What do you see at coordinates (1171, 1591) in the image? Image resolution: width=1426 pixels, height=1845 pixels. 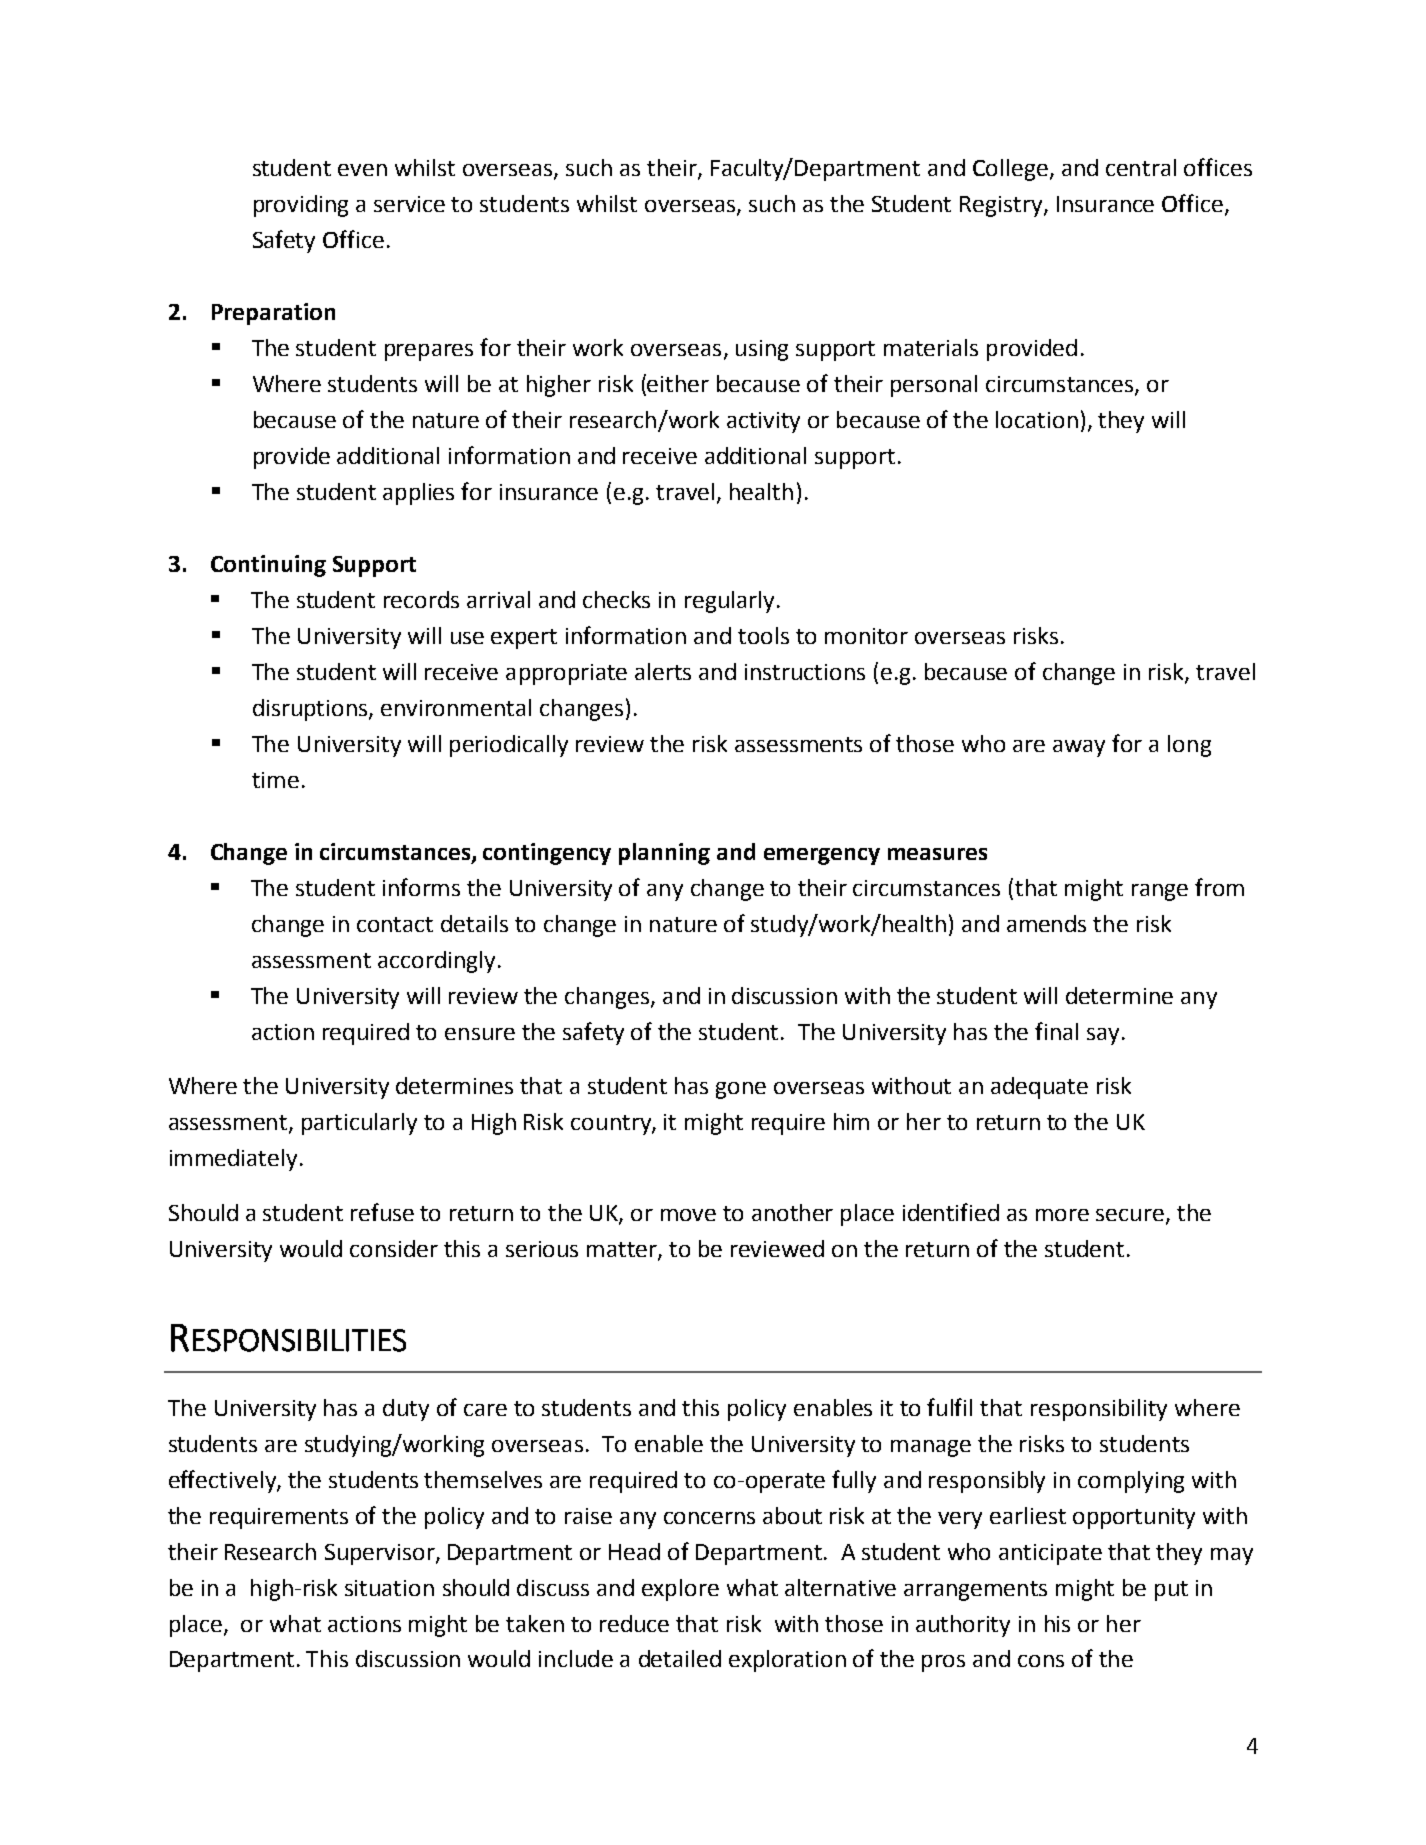 I see `put` at bounding box center [1171, 1591].
